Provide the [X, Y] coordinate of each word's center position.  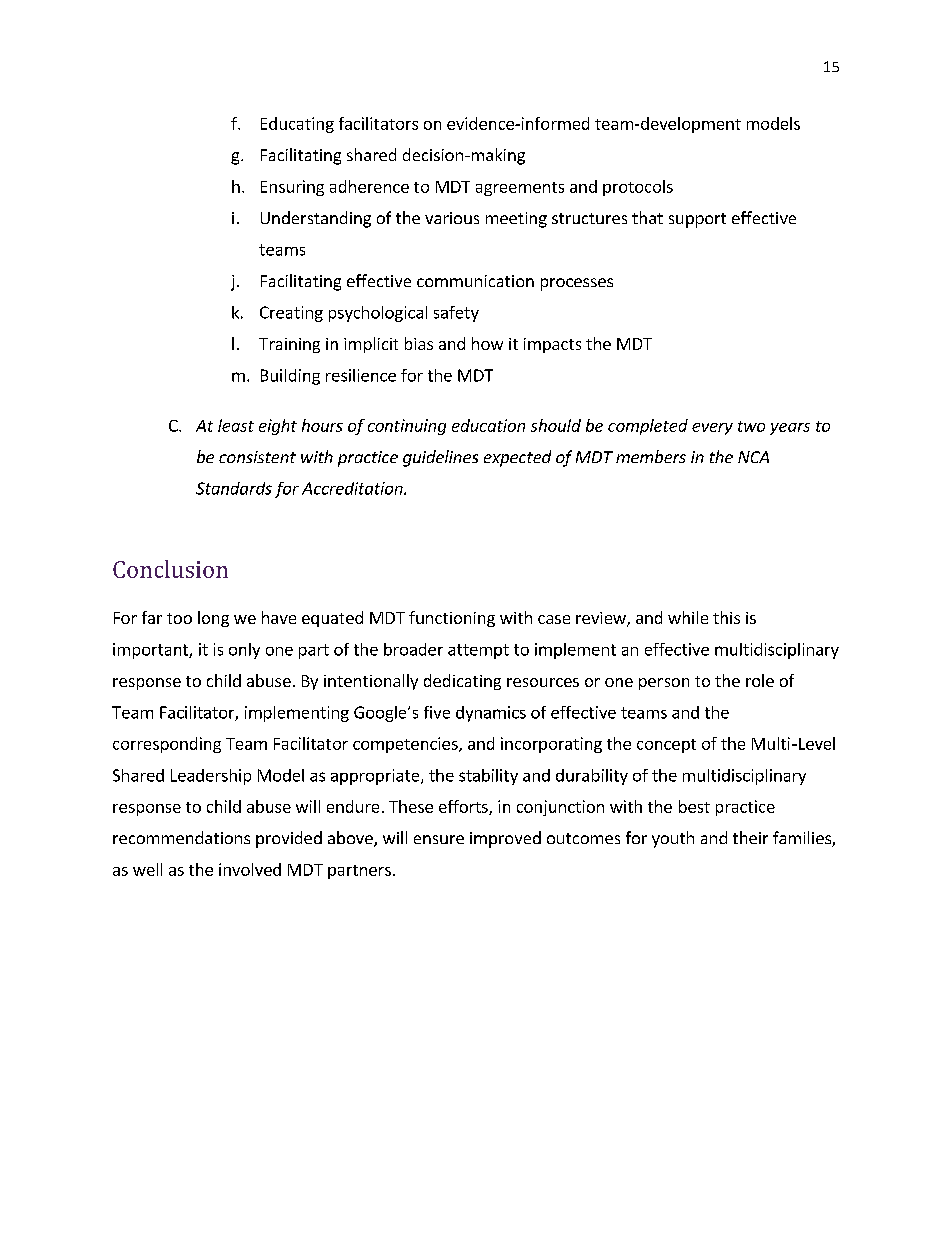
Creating [291, 314]
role [760, 680]
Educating [297, 125]
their [750, 837]
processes [577, 284]
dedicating [462, 682]
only [244, 651]
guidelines [440, 458]
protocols [638, 188]
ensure [439, 839]
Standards [234, 488]
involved [250, 869]
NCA [753, 457]
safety [456, 314]
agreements [520, 189]
